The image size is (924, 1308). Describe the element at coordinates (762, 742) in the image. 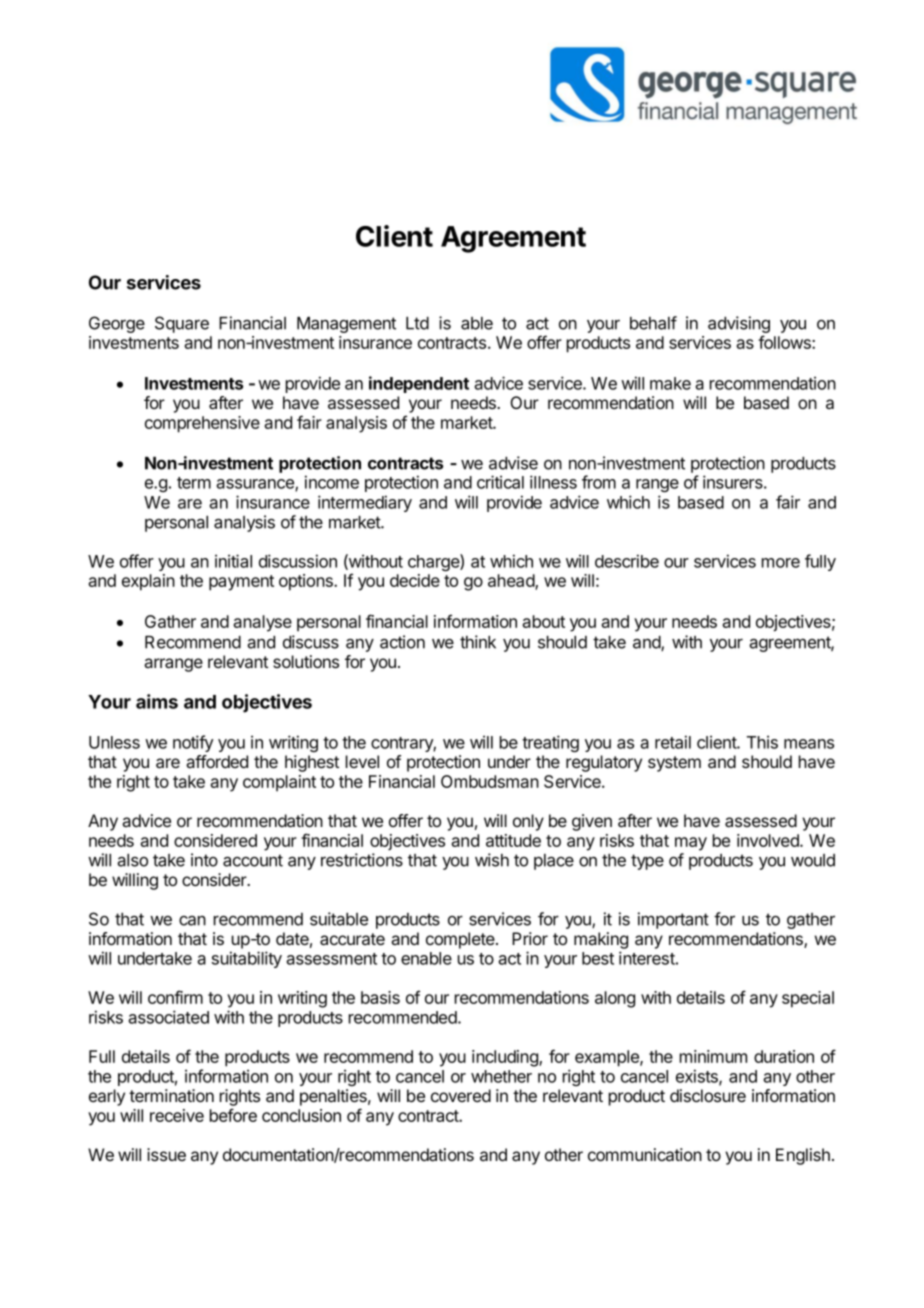

I see `This` at that location.
